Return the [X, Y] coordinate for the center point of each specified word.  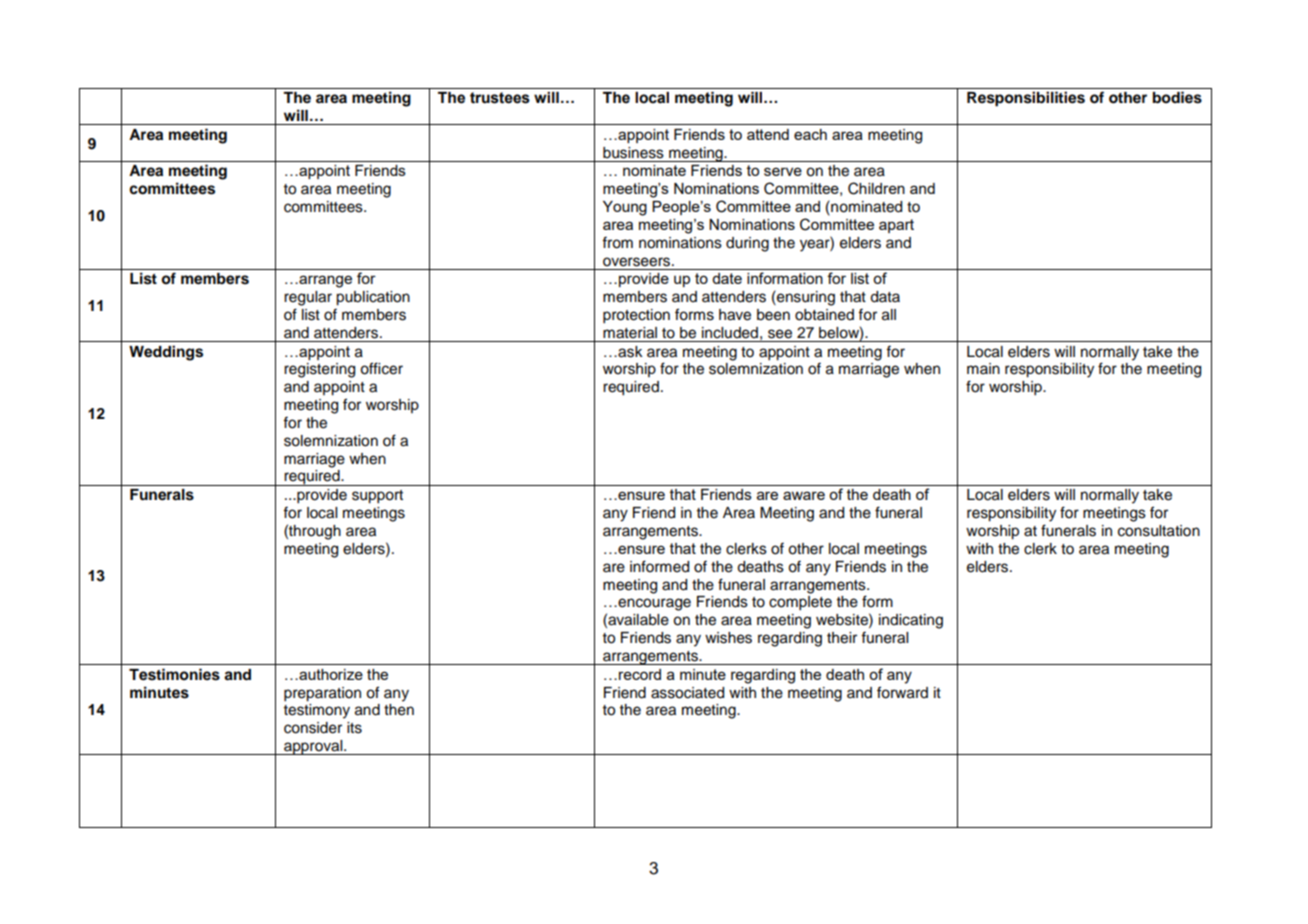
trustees [500, 98]
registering [319, 370]
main [983, 368]
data [885, 297]
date [727, 278]
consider [313, 728]
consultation [1159, 531]
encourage [653, 604]
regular [308, 298]
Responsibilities [1026, 99]
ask [629, 352]
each [810, 134]
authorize [330, 674]
